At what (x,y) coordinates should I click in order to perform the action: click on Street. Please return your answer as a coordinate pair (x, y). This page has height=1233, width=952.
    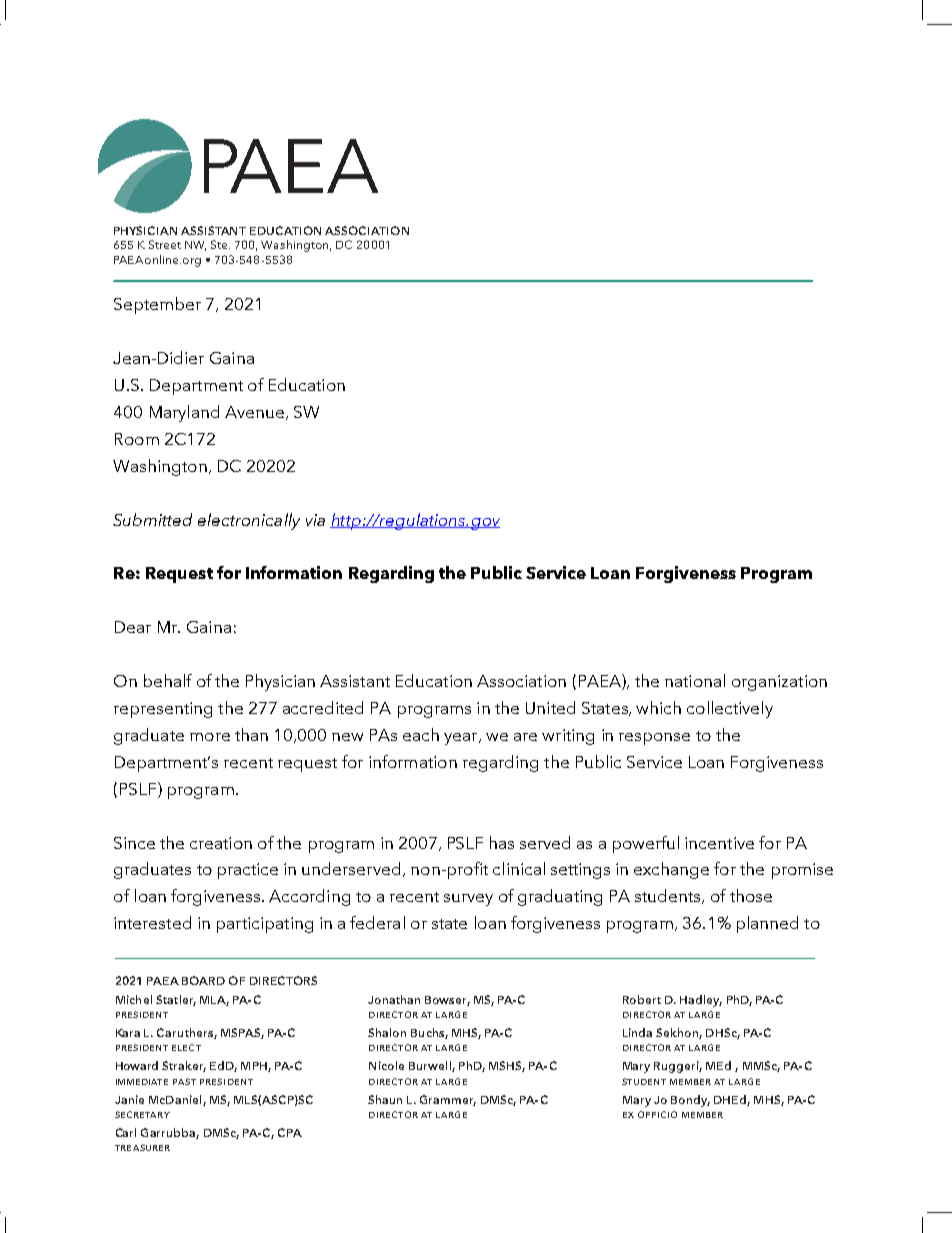
    Looking at the image, I should click on (165, 244).
